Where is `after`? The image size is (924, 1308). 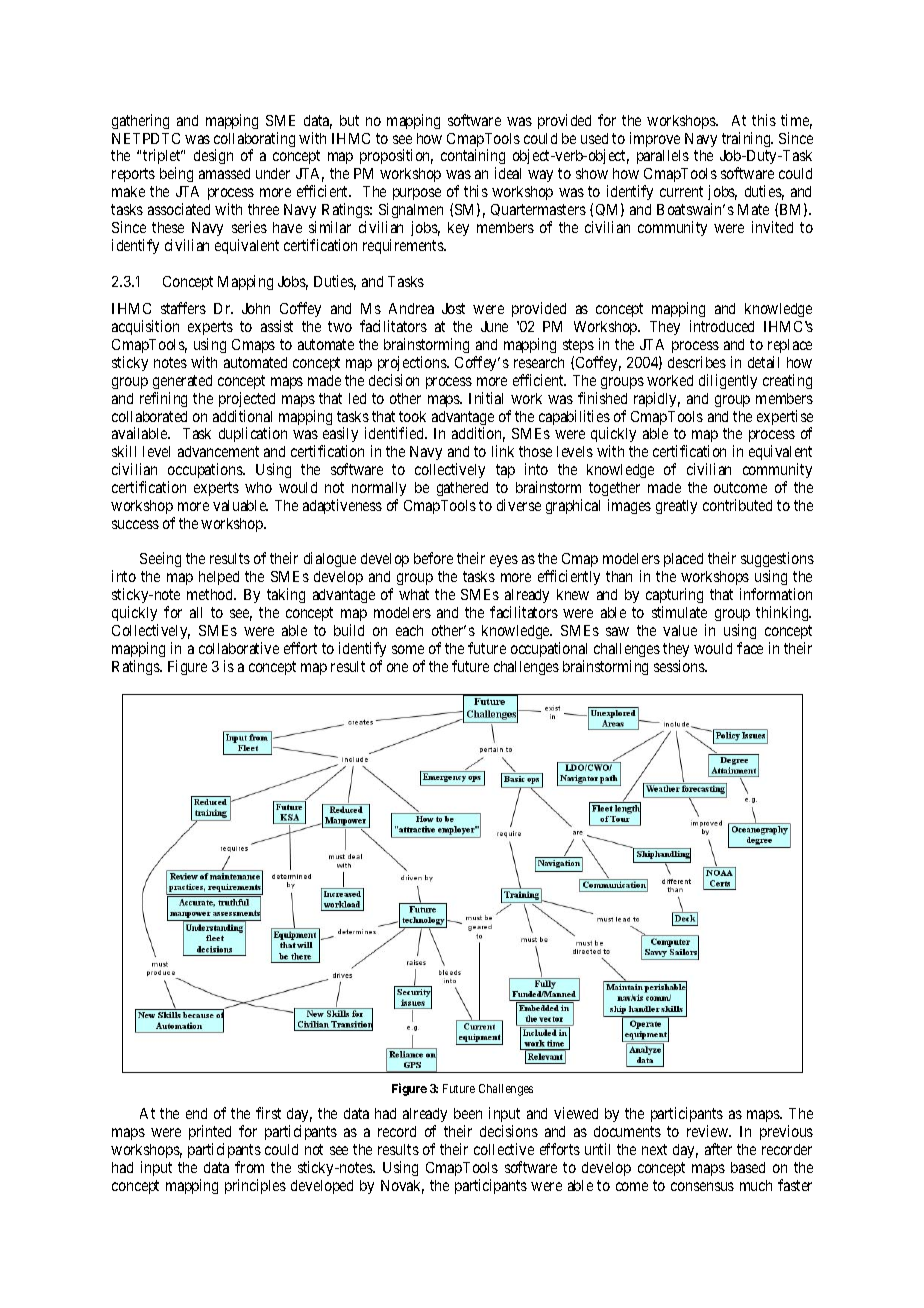
after is located at coordinates (718, 1149).
